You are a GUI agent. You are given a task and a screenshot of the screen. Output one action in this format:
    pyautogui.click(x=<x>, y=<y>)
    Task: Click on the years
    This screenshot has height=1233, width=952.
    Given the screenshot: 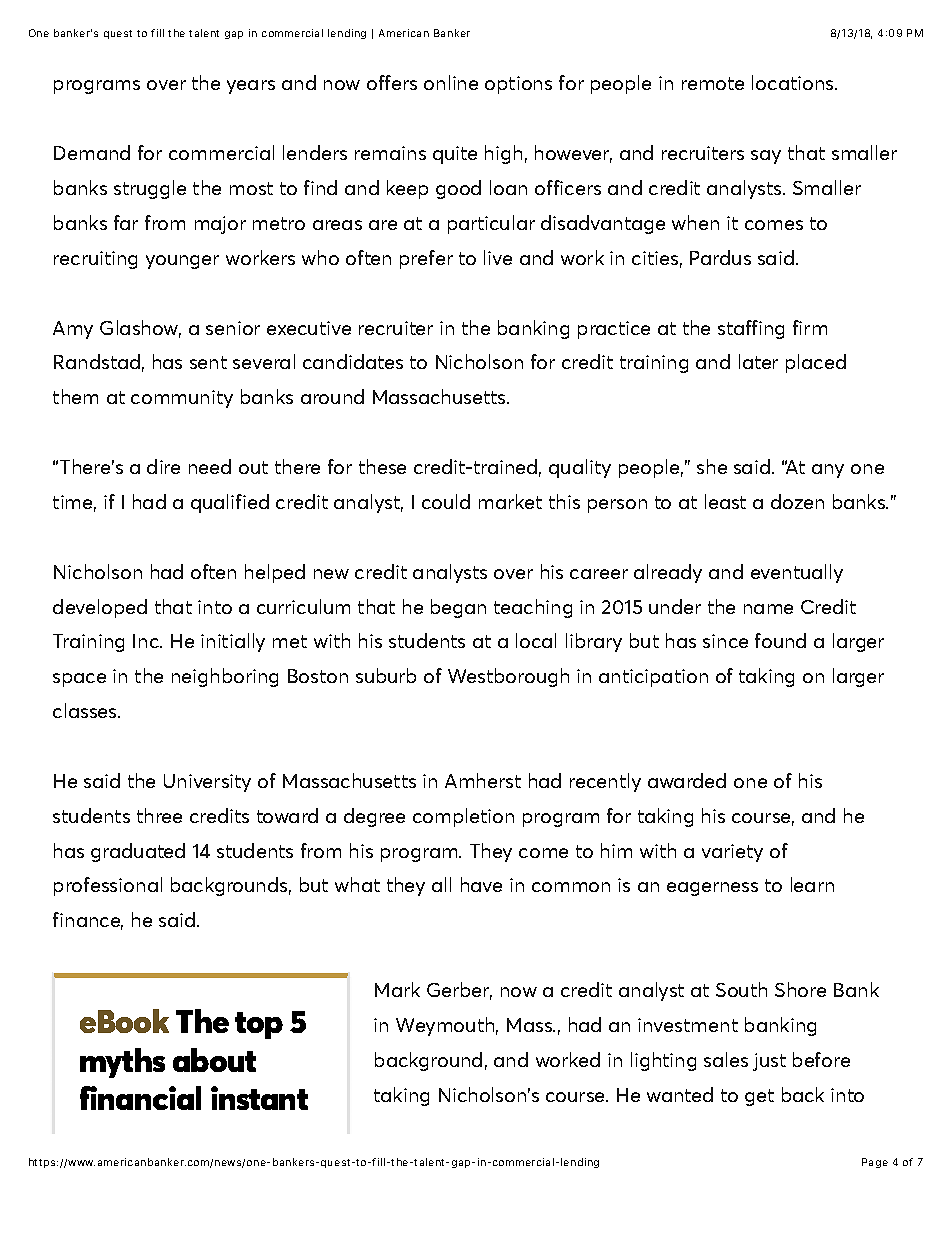 What is the action you would take?
    pyautogui.click(x=251, y=87)
